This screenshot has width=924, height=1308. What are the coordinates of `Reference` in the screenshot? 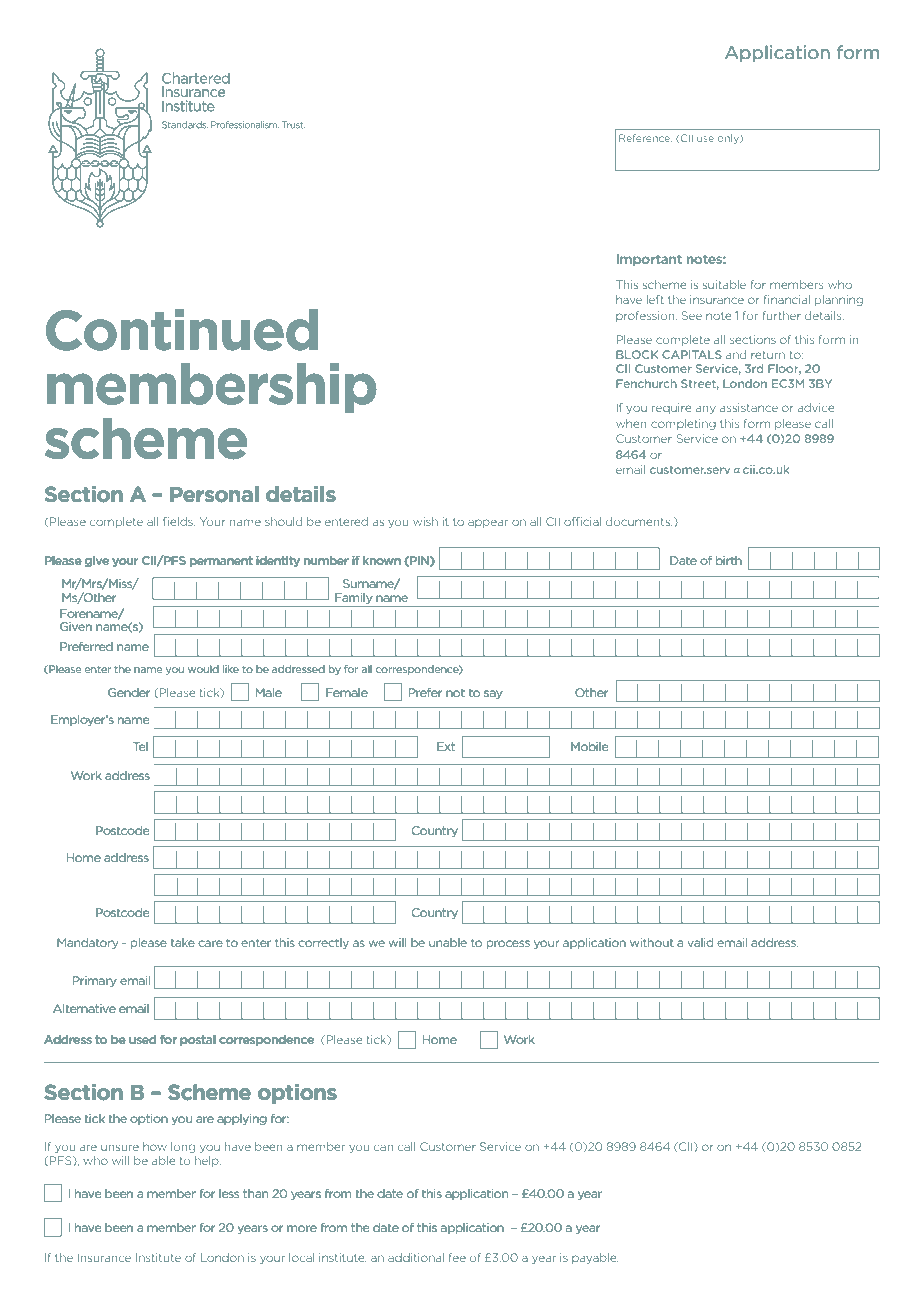 It's located at (645, 138).
